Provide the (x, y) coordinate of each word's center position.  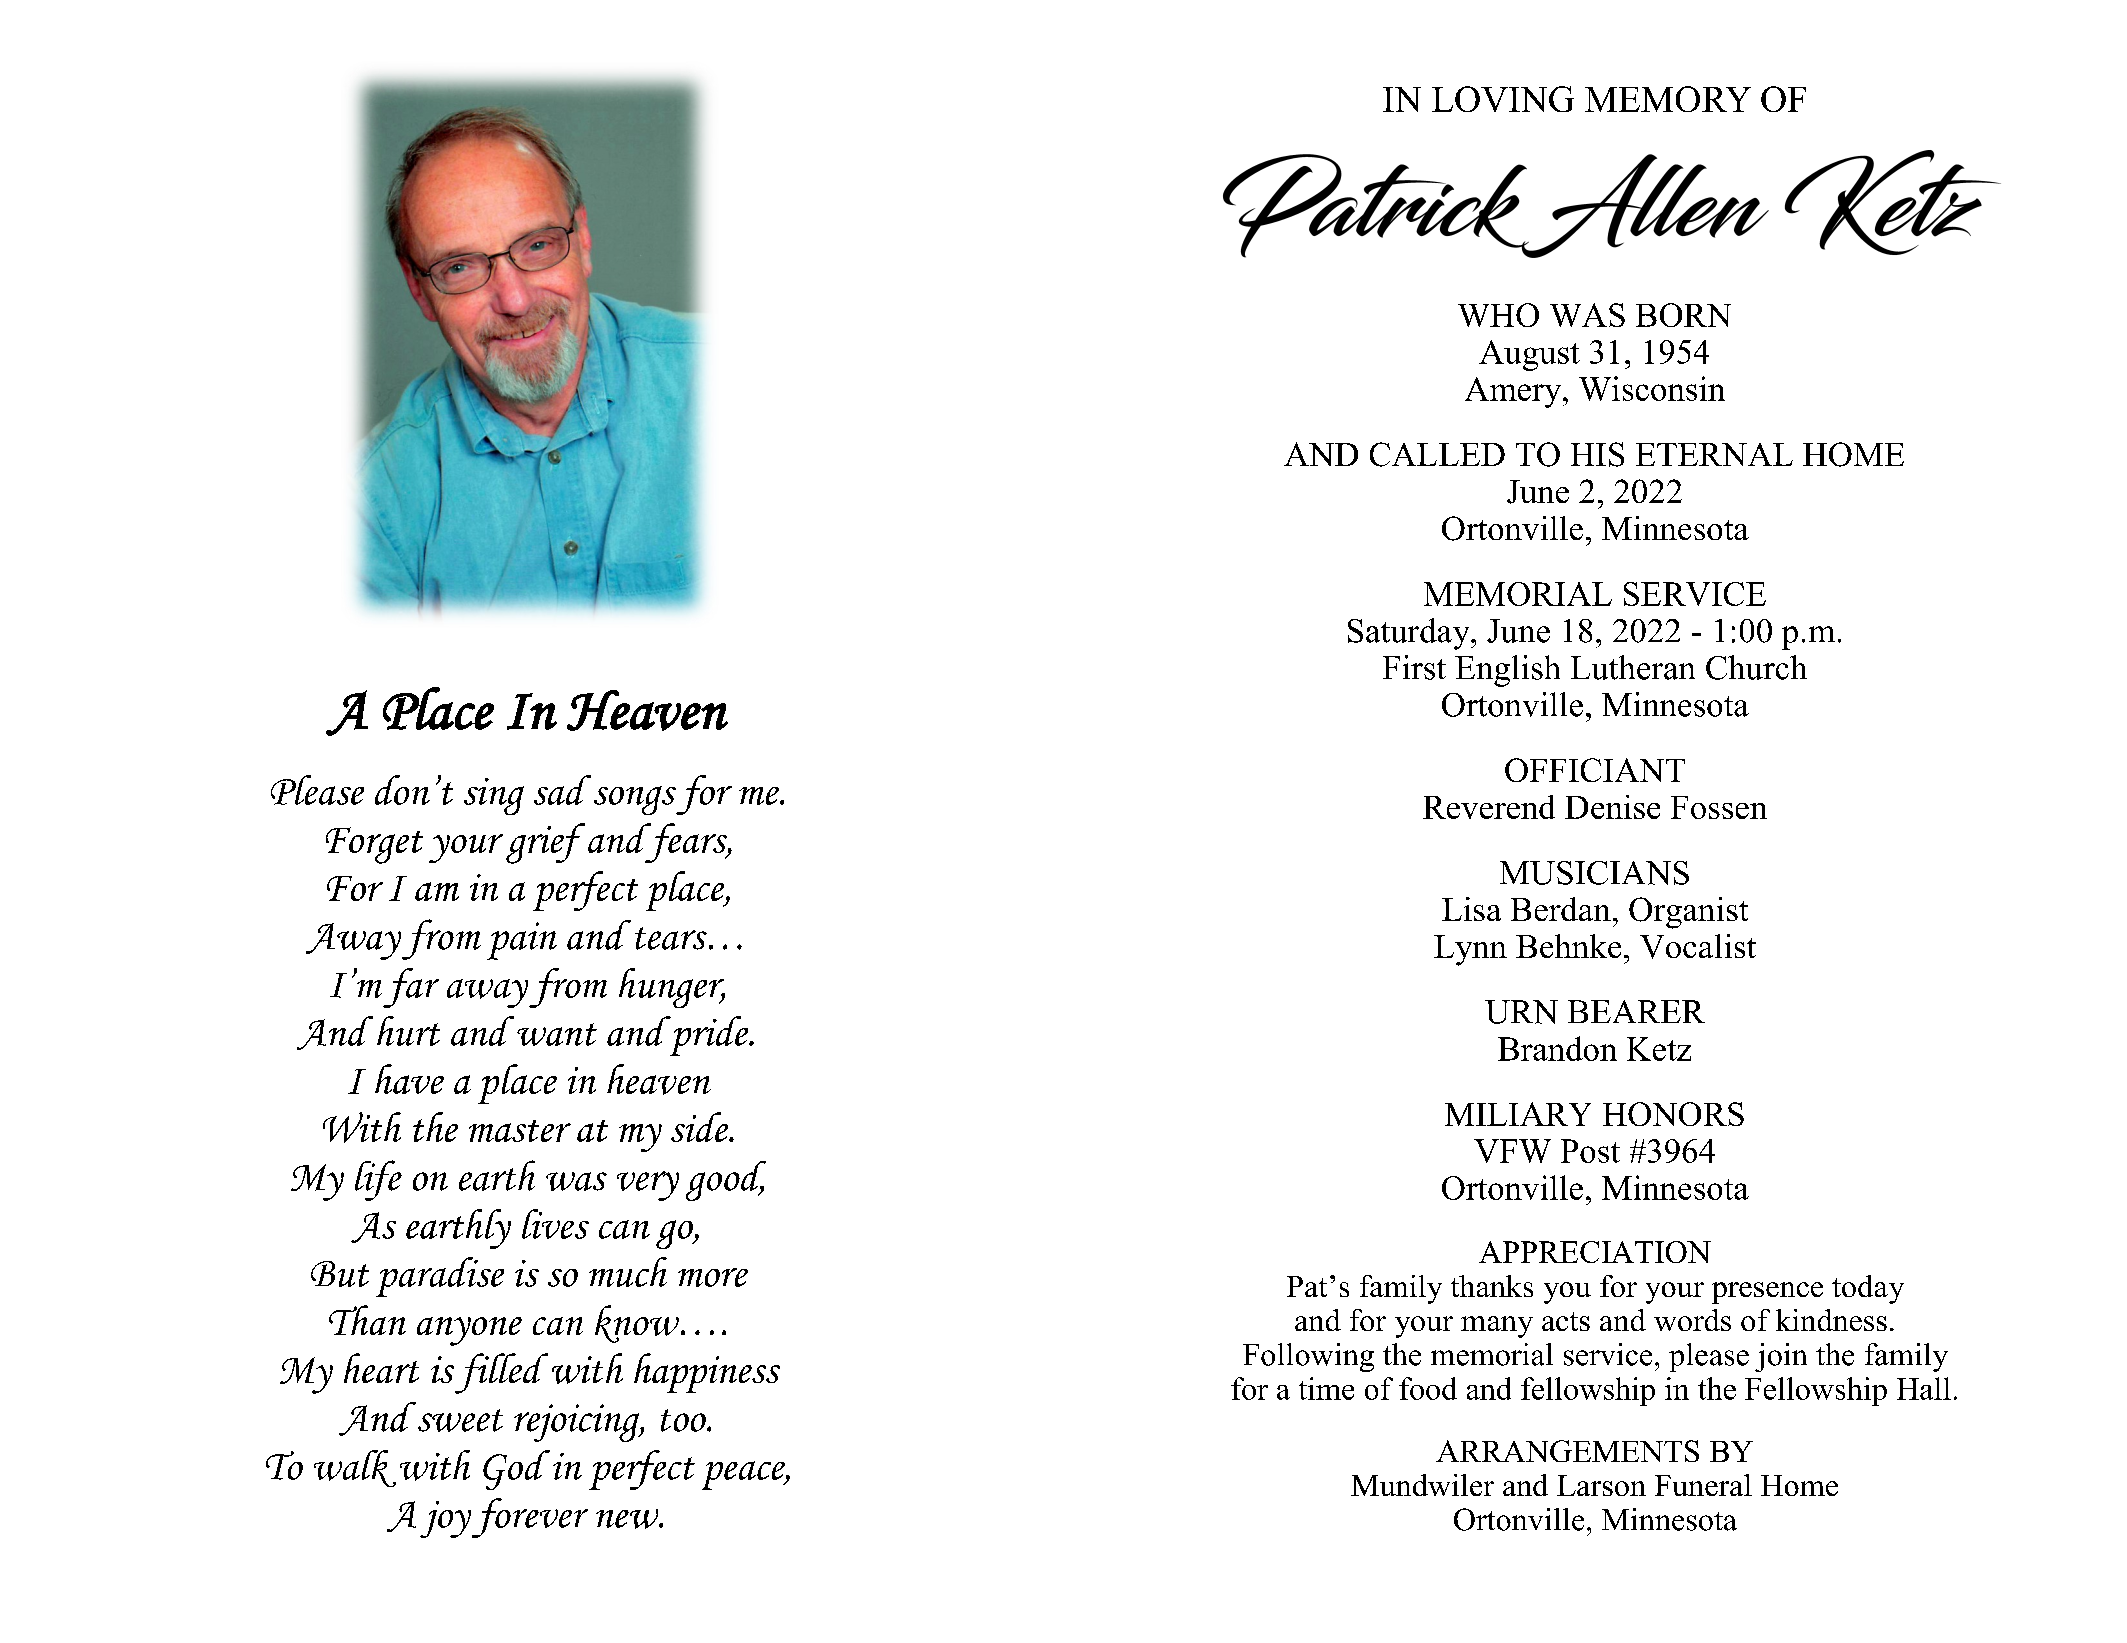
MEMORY (1668, 99)
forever (530, 1518)
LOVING (1503, 99)
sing (494, 796)
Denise (1612, 807)
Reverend (1489, 807)
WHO (1498, 315)
